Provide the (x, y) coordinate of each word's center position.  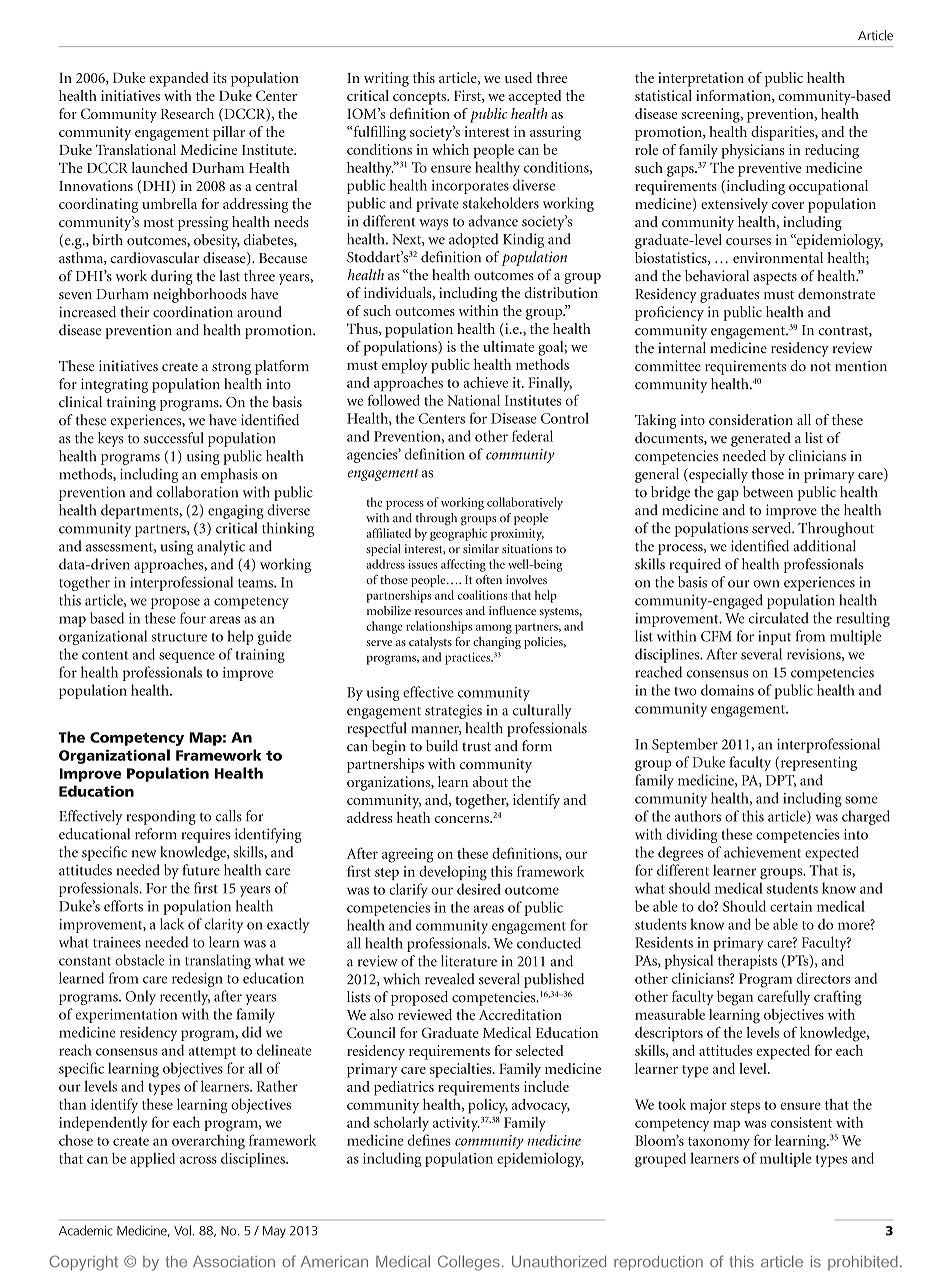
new (144, 854)
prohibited (863, 1263)
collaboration (197, 492)
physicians (753, 151)
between (768, 492)
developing (453, 873)
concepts (420, 98)
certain (791, 906)
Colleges (469, 1263)
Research (187, 113)
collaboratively (525, 503)
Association (234, 1262)
